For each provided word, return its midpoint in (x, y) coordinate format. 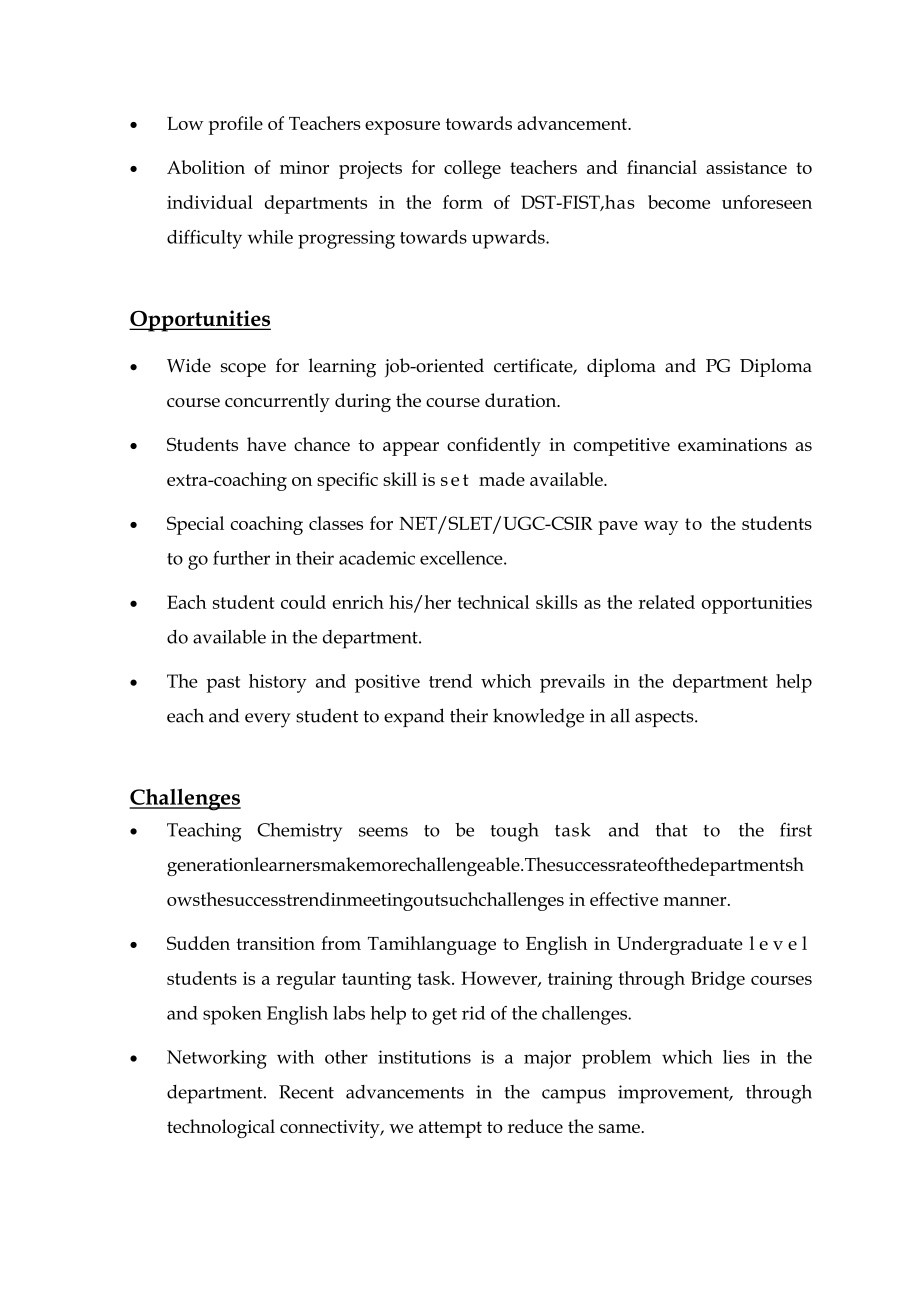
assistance (746, 167)
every (268, 720)
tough (515, 832)
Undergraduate (680, 945)
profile (236, 125)
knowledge (538, 718)
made (502, 479)
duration (522, 400)
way (661, 528)
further (241, 558)
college (472, 169)
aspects (665, 719)
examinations (732, 444)
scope (243, 370)
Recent (306, 1092)
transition (275, 943)
